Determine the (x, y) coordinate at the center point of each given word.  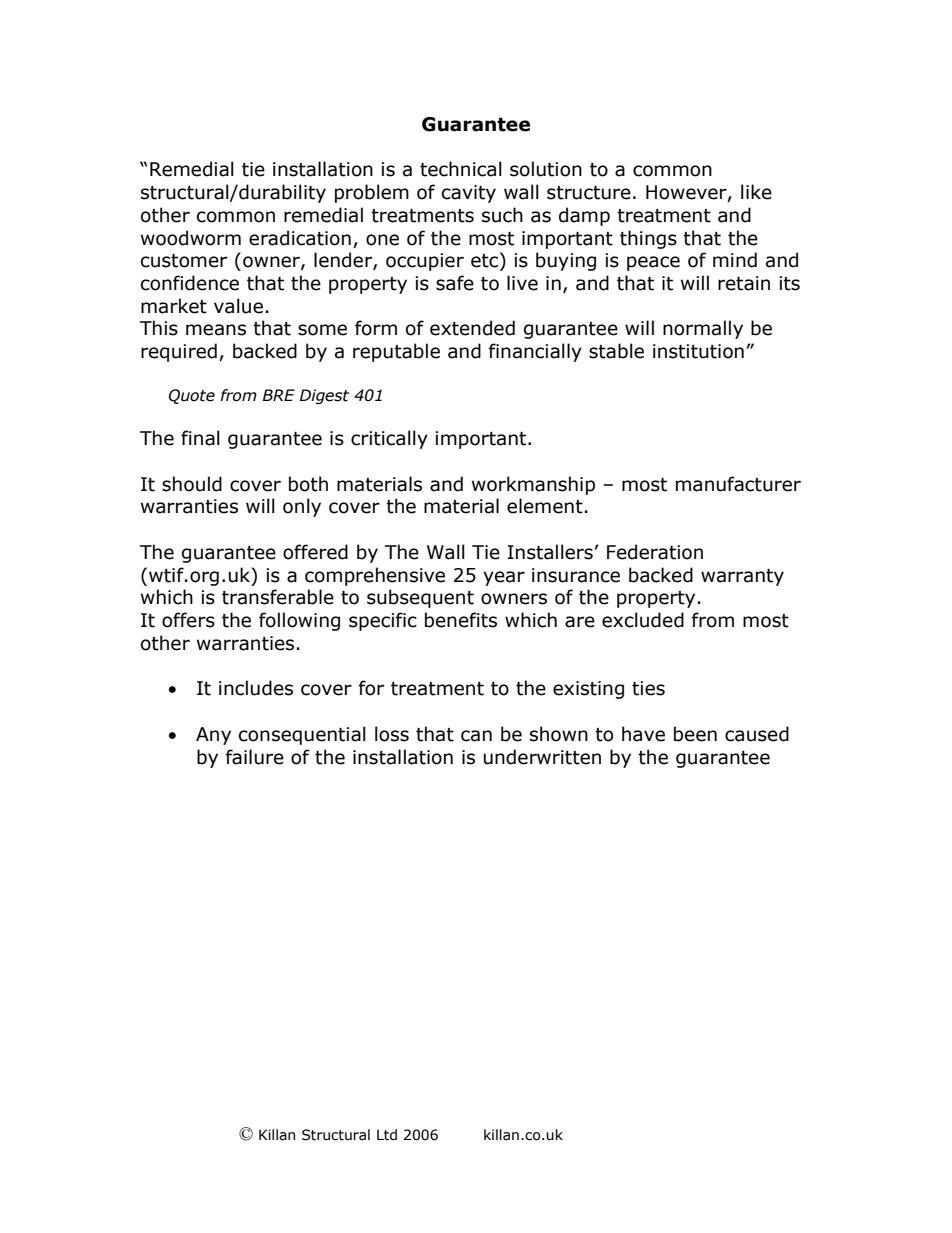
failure (255, 757)
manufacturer (738, 484)
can (476, 736)
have (643, 734)
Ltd (387, 1135)
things (648, 239)
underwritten (542, 757)
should (192, 484)
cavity (469, 194)
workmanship (533, 485)
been (695, 734)
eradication (300, 238)
